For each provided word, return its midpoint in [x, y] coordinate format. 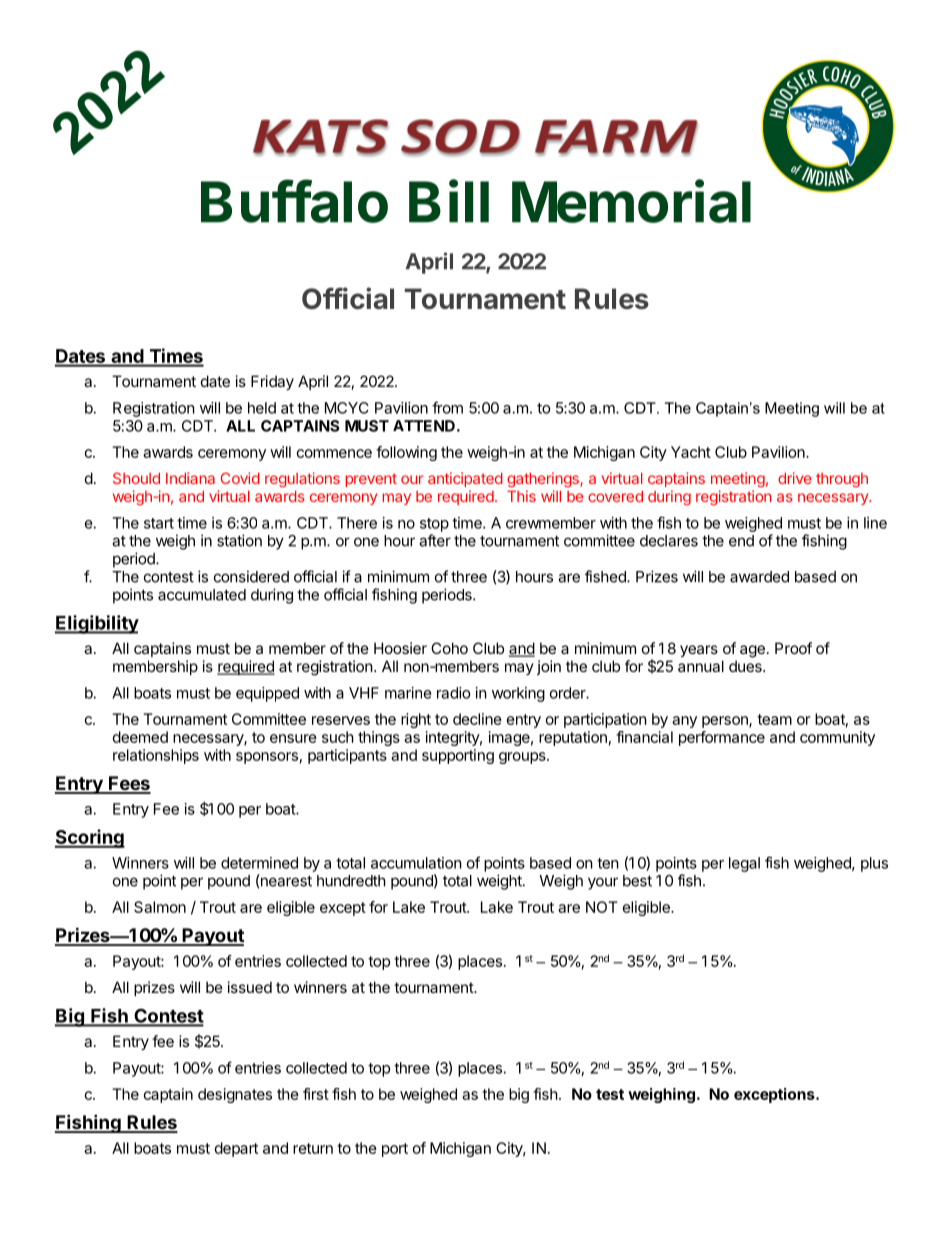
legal [744, 864]
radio [454, 693]
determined [259, 863]
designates [235, 1095]
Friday [272, 382]
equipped [267, 694]
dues [746, 666]
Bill [449, 201]
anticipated [465, 479]
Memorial [631, 201]
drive [794, 478]
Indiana [190, 478]
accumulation [416, 863]
